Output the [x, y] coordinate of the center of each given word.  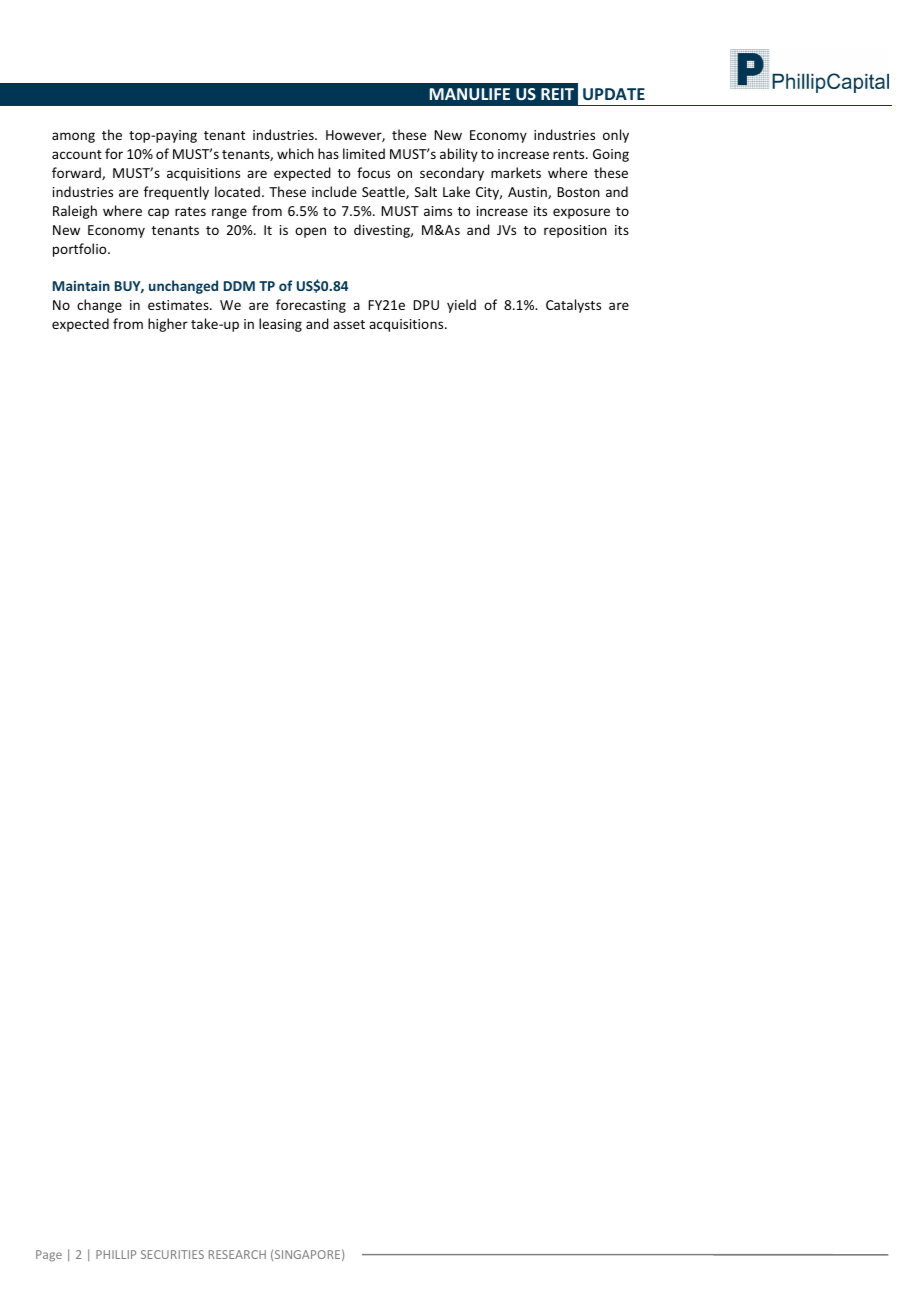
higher [168, 325]
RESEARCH [237, 1254]
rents [570, 154]
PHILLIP [116, 1254]
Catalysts [573, 306]
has [328, 153]
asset [349, 324]
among [73, 137]
